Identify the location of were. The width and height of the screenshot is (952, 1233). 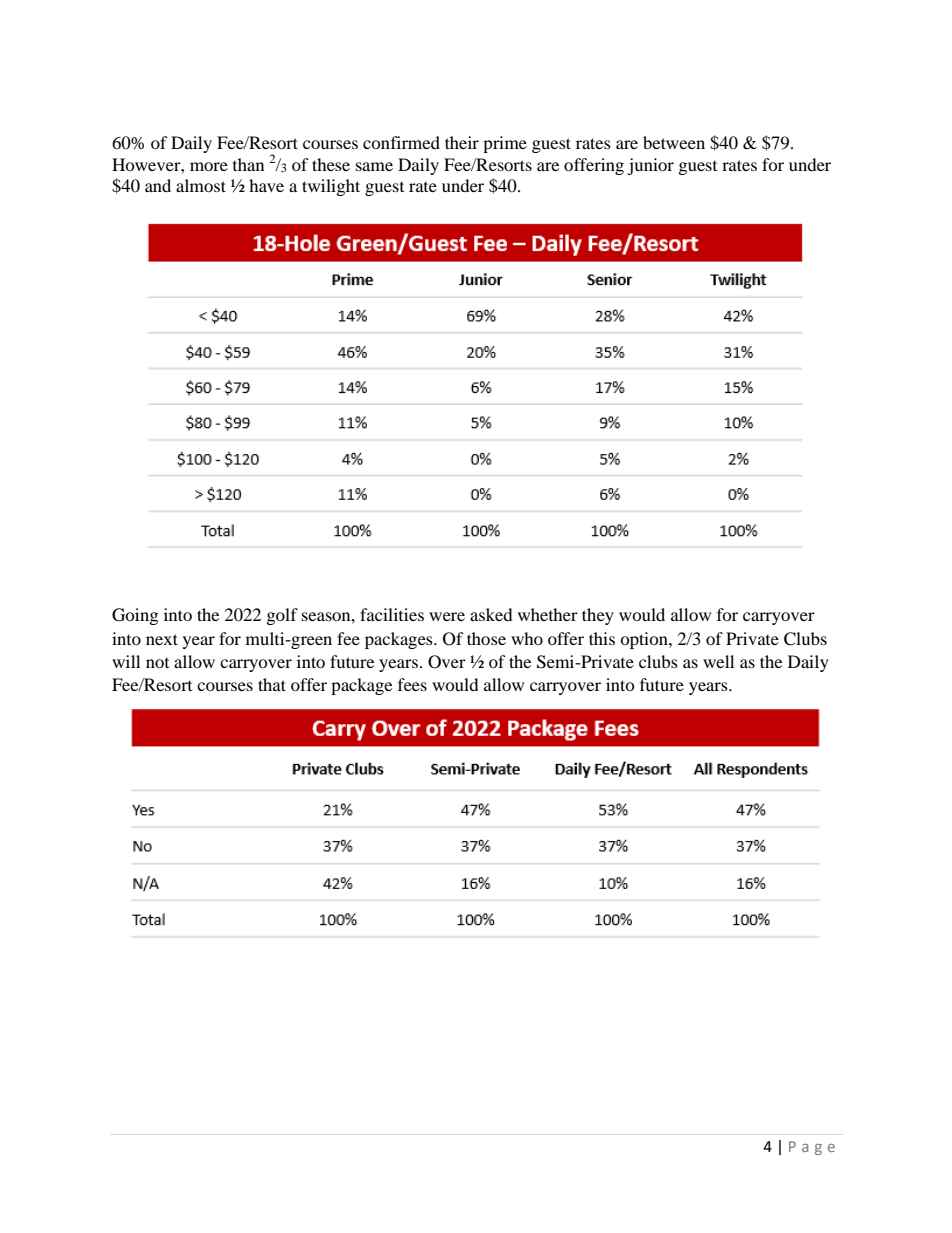
(447, 616).
